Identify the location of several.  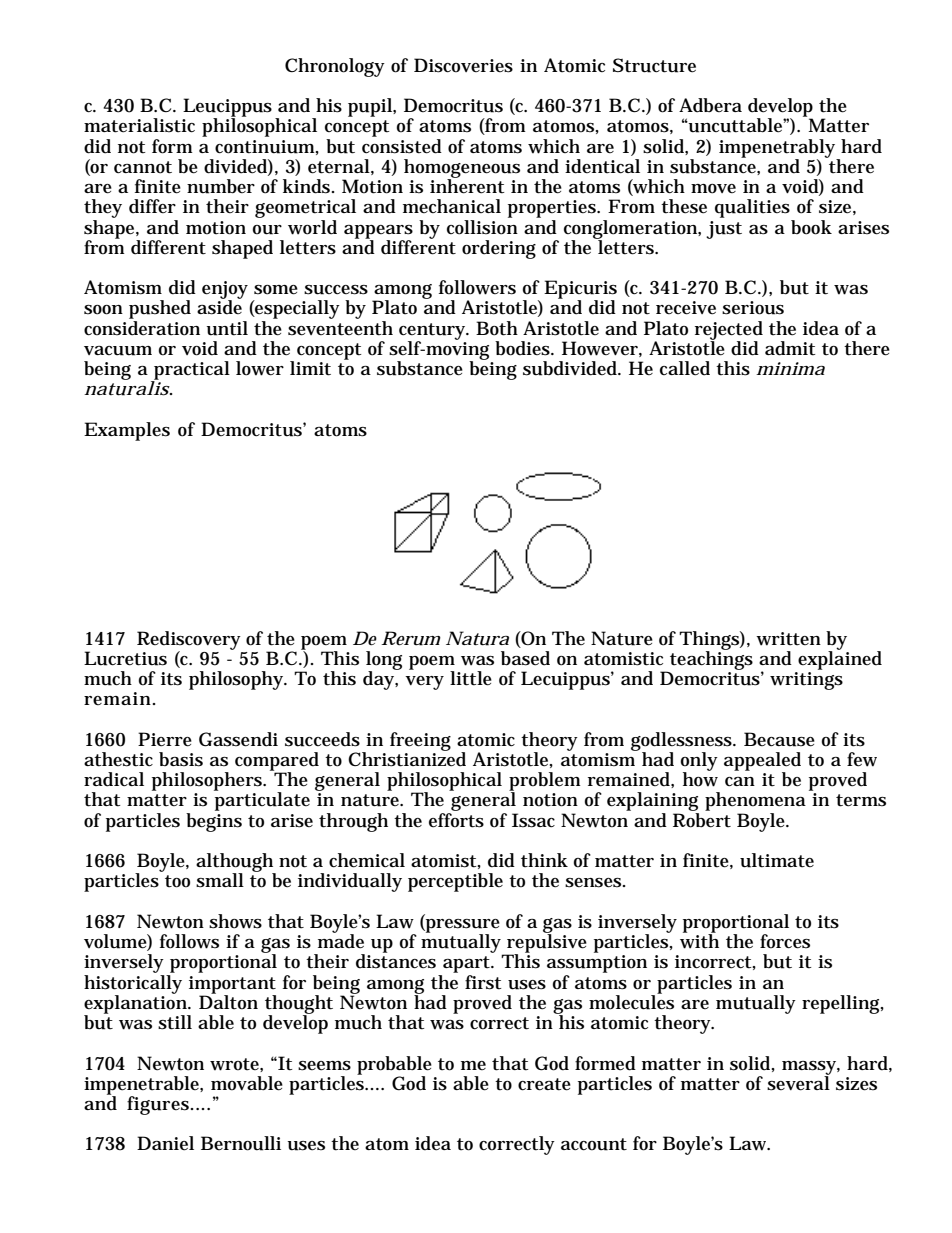
(799, 1082).
